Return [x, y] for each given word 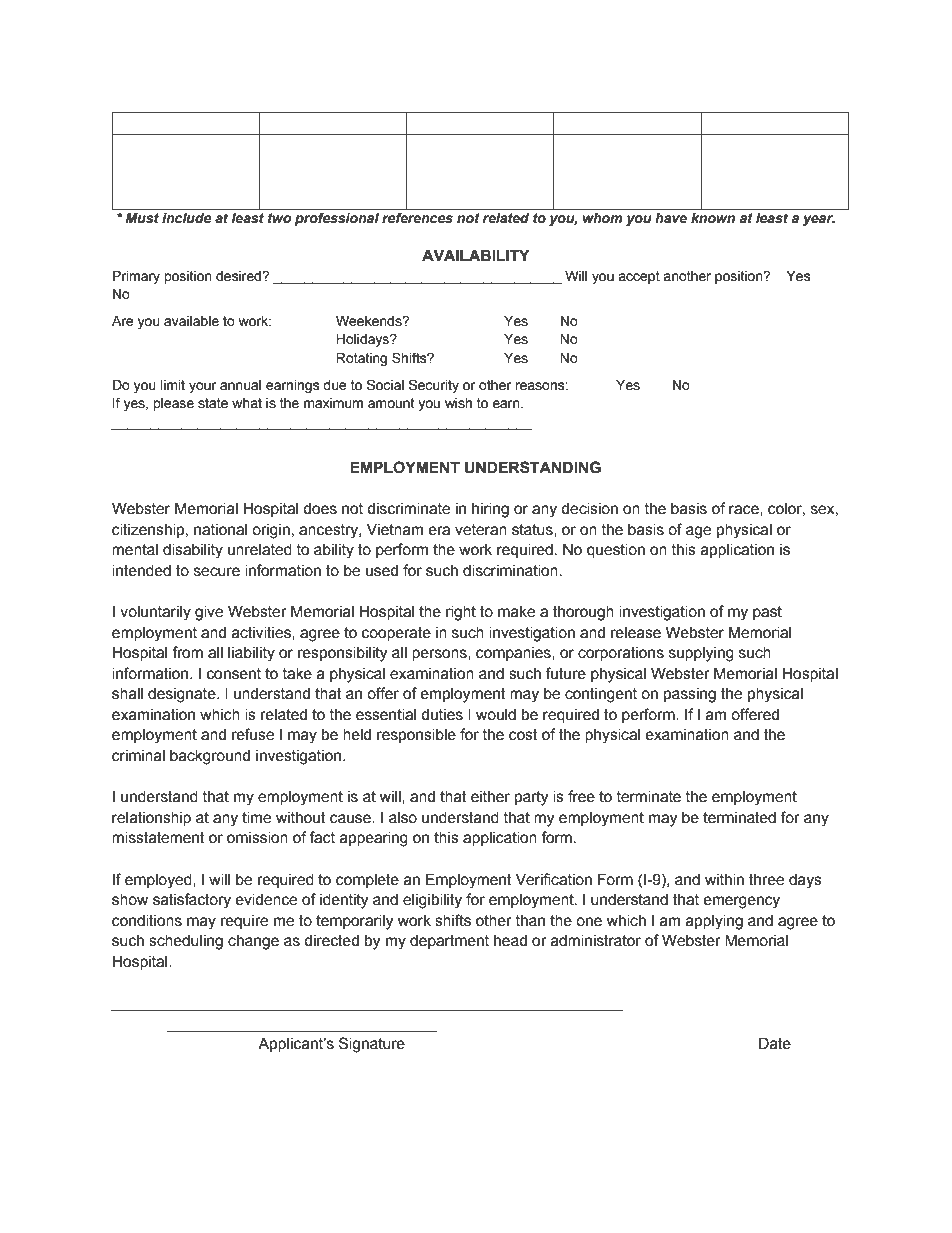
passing [690, 695]
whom [603, 218]
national [220, 529]
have [671, 218]
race [745, 510]
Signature [372, 1045]
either [490, 796]
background [210, 757]
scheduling [186, 942]
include [187, 218]
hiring [490, 510]
